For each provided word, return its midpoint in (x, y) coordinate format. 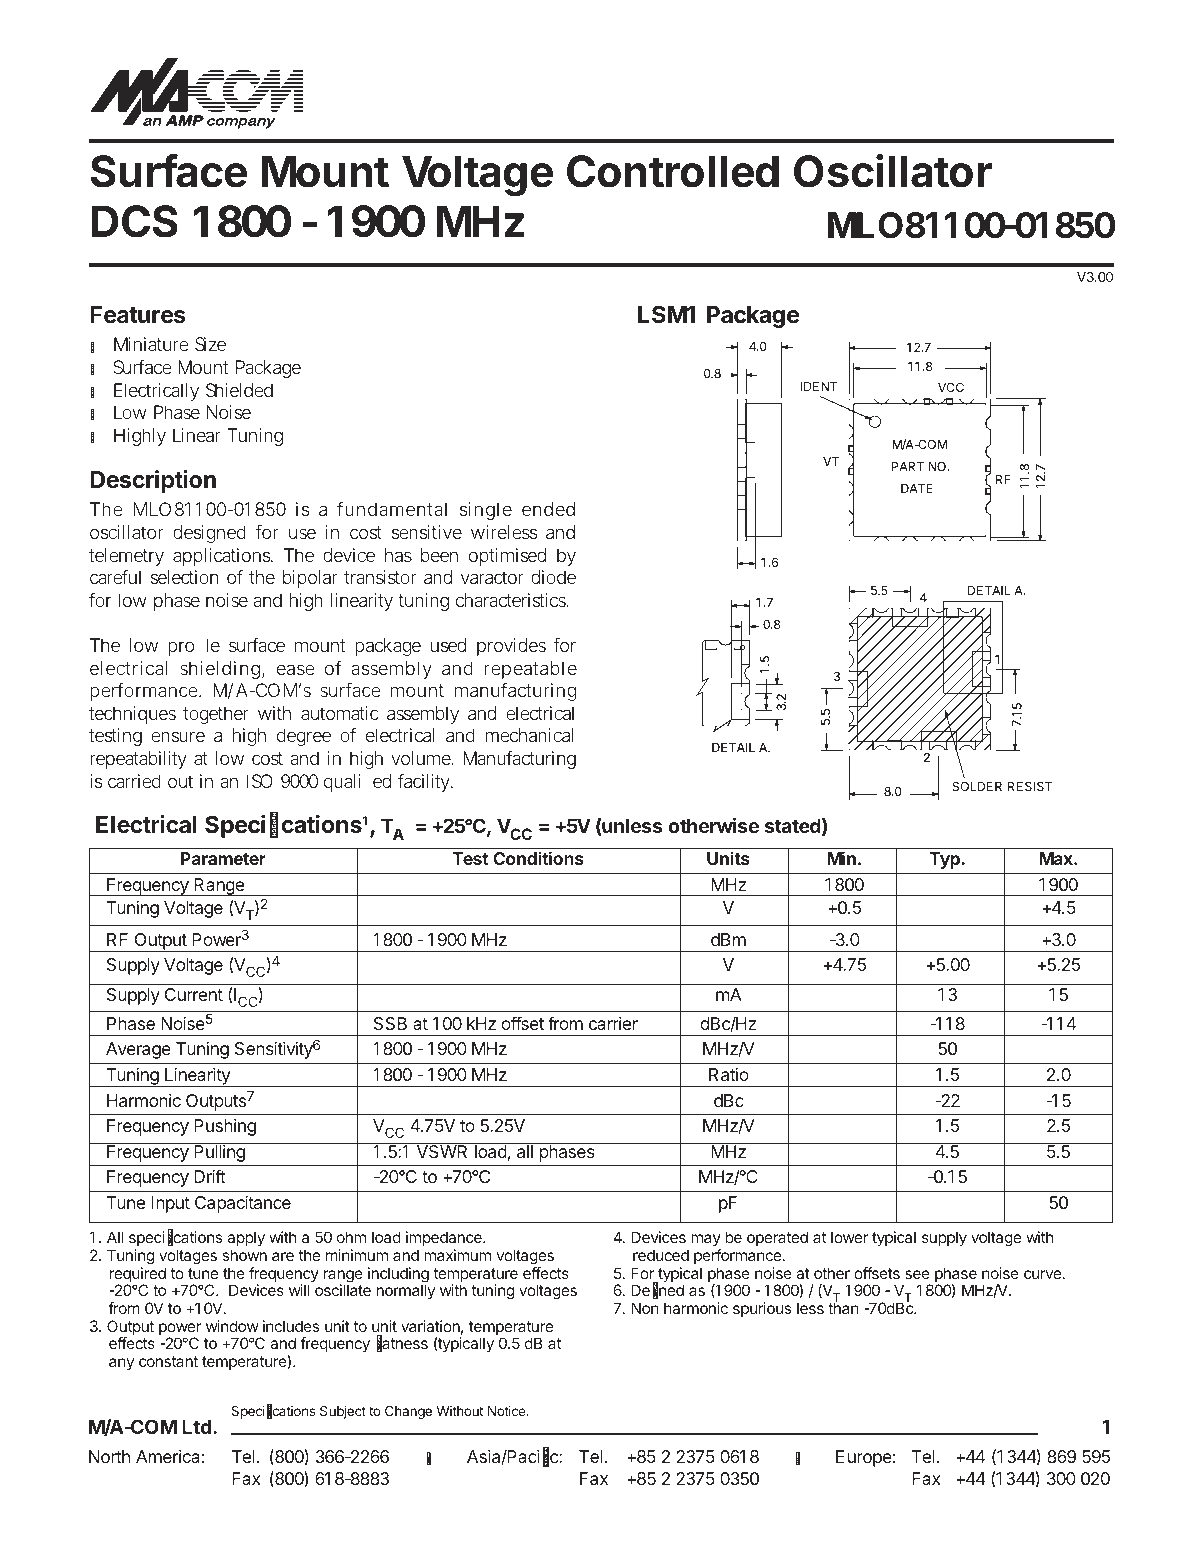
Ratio (729, 1074)
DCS (135, 221)
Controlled (673, 171)
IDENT (818, 386)
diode (553, 577)
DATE (917, 488)
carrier (613, 1023)
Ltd (196, 1426)
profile (194, 647)
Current (194, 994)
